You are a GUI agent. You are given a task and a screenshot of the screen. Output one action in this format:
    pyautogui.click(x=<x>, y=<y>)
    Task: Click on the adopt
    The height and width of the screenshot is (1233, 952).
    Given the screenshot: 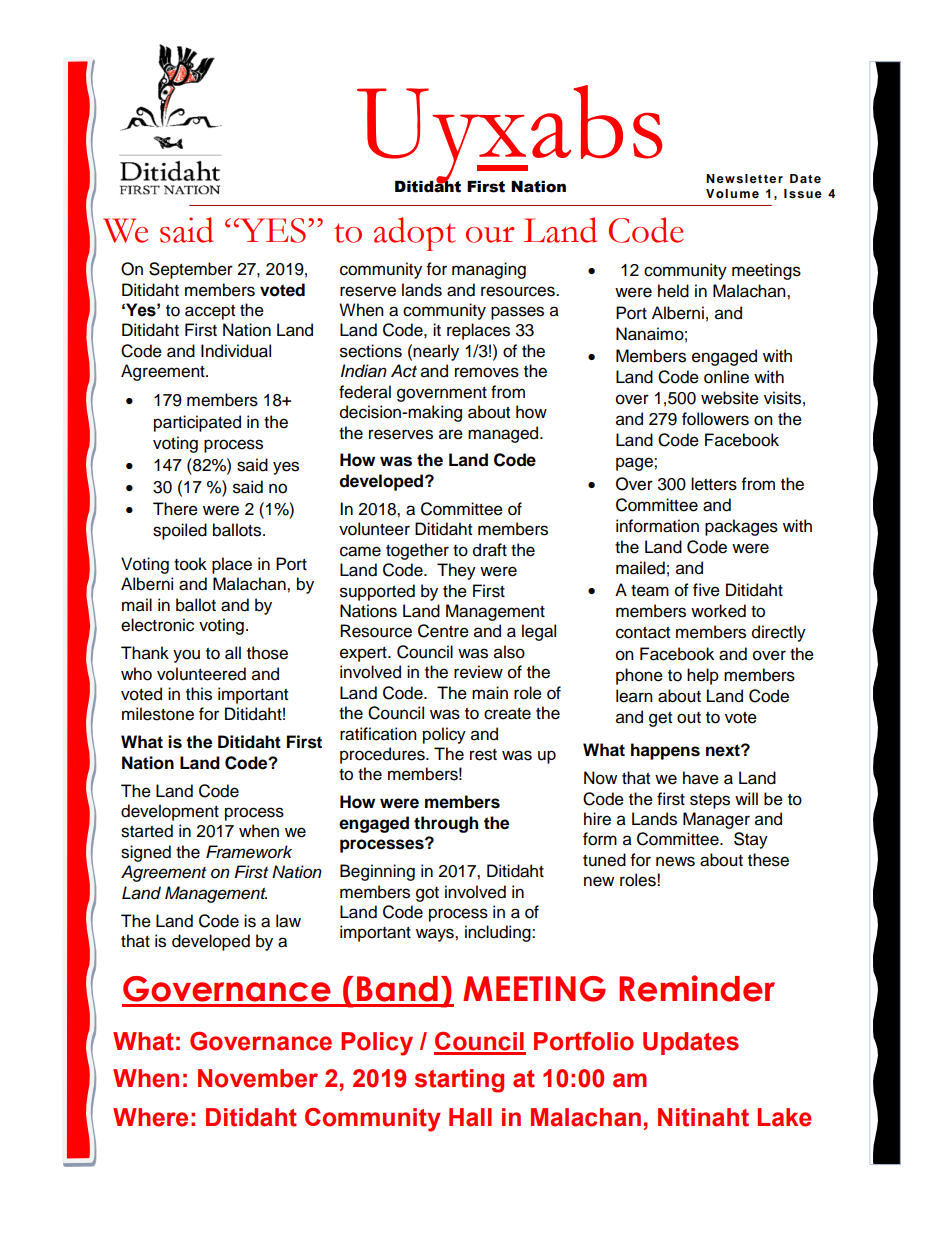 What is the action you would take?
    pyautogui.click(x=415, y=234)
